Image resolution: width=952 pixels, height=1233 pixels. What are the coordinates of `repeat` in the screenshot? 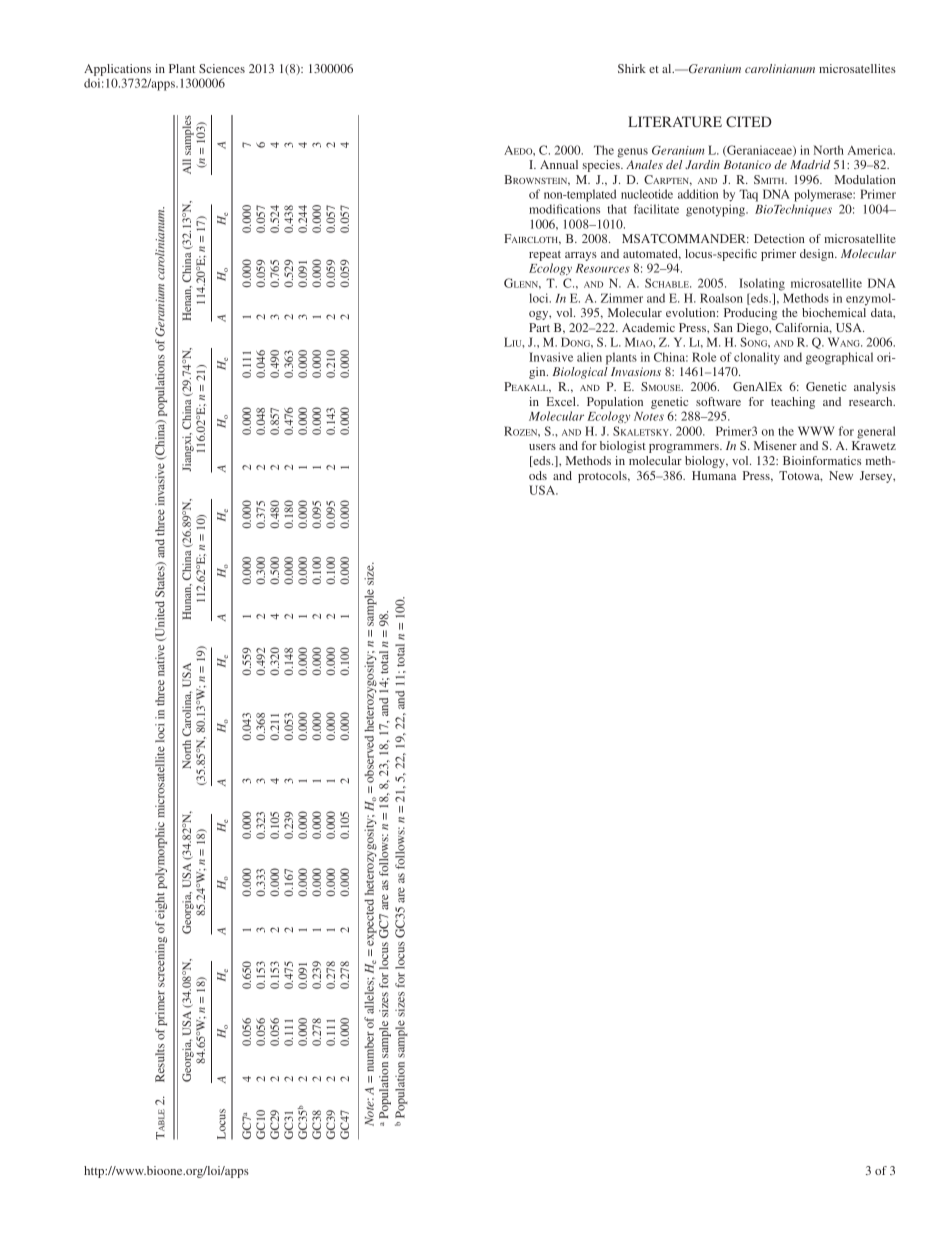 It's located at (545, 256).
